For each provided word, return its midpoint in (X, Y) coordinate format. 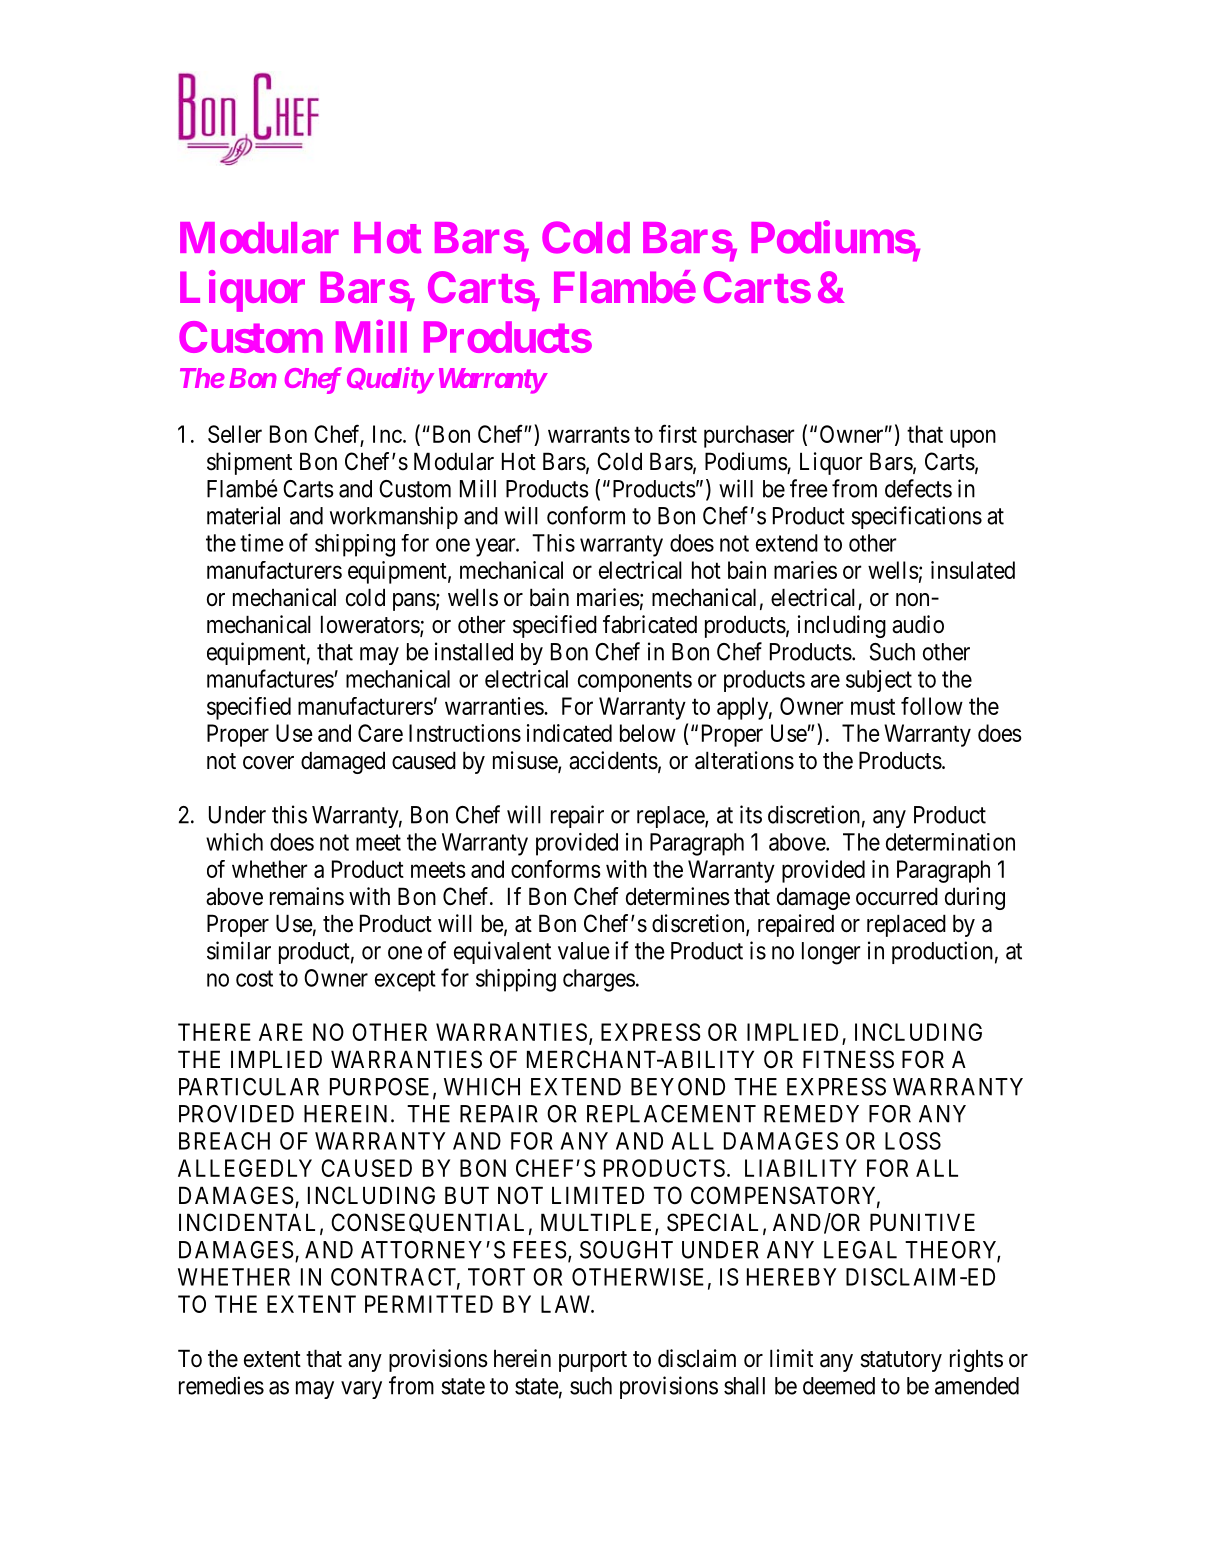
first (678, 433)
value (584, 951)
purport (593, 1361)
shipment (249, 463)
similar (239, 950)
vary (361, 1390)
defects (918, 488)
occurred (897, 896)
